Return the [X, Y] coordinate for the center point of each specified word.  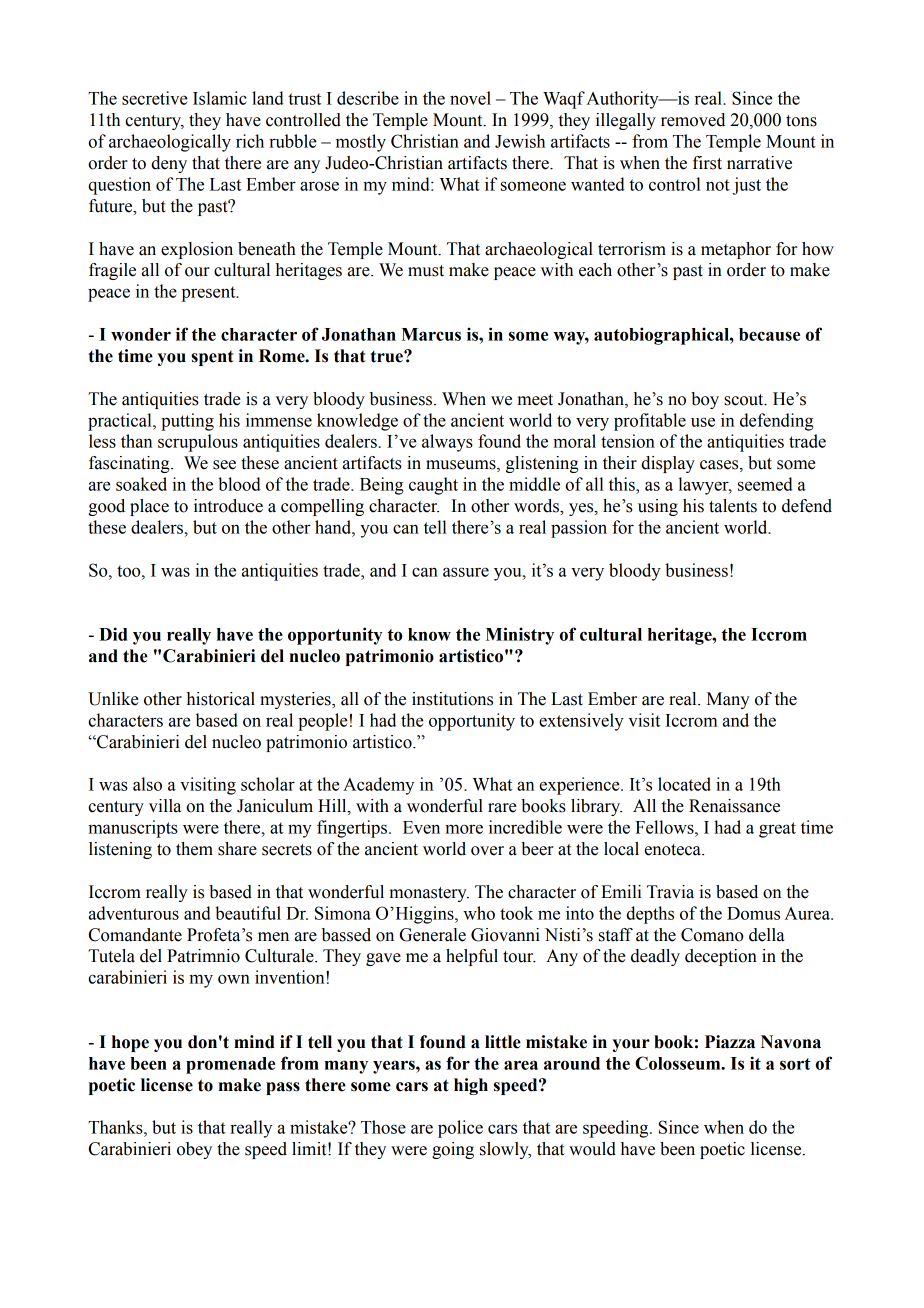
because [769, 334]
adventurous [134, 913]
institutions [452, 699]
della [766, 935]
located [684, 784]
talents [733, 506]
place [149, 507]
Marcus [431, 334]
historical [221, 699]
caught [433, 486]
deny [169, 164]
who [479, 913]
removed [693, 120]
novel [470, 98]
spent [212, 358]
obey [194, 1150]
